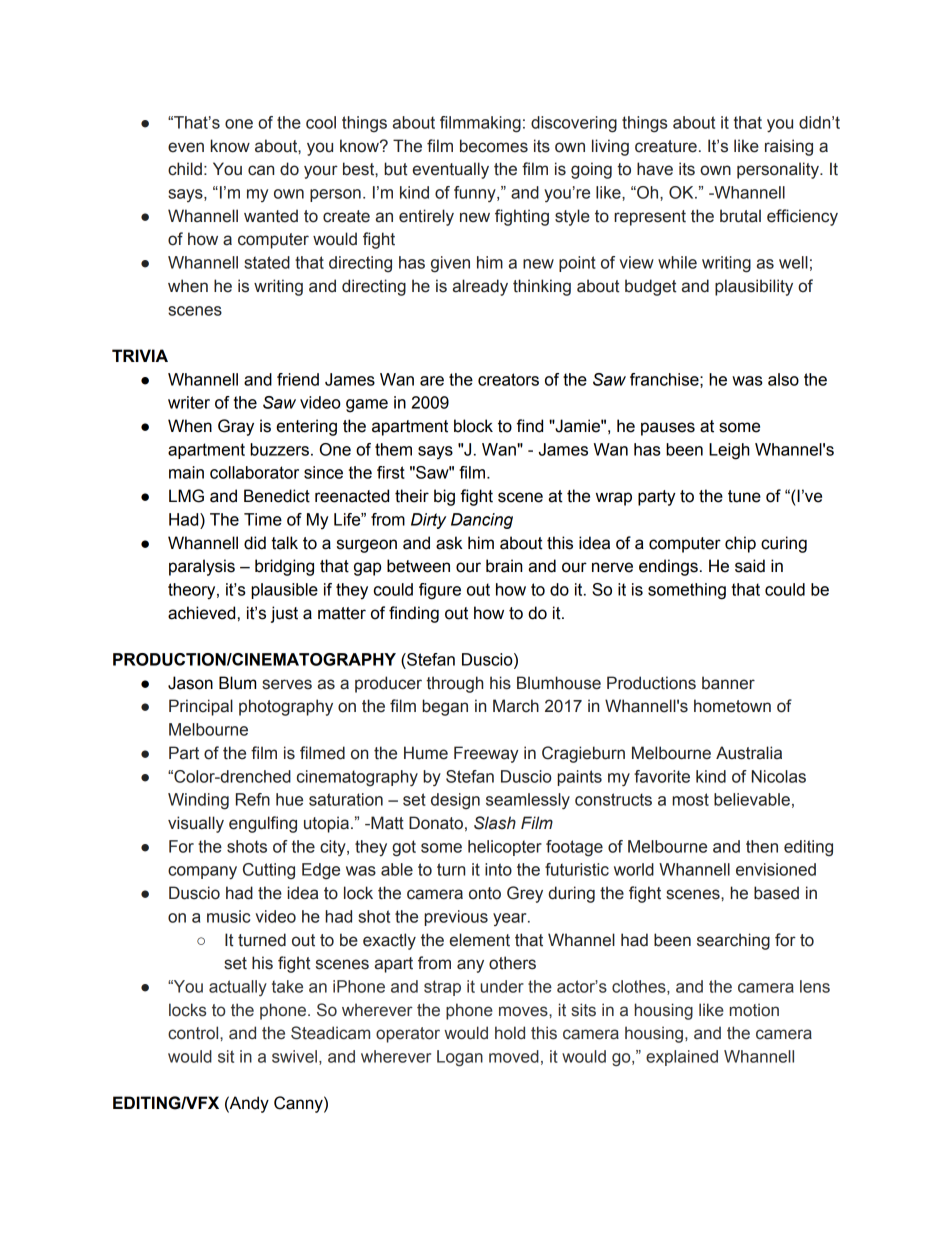  Describe the element at coordinates (510, 1033) in the document. I see `hold` at that location.
